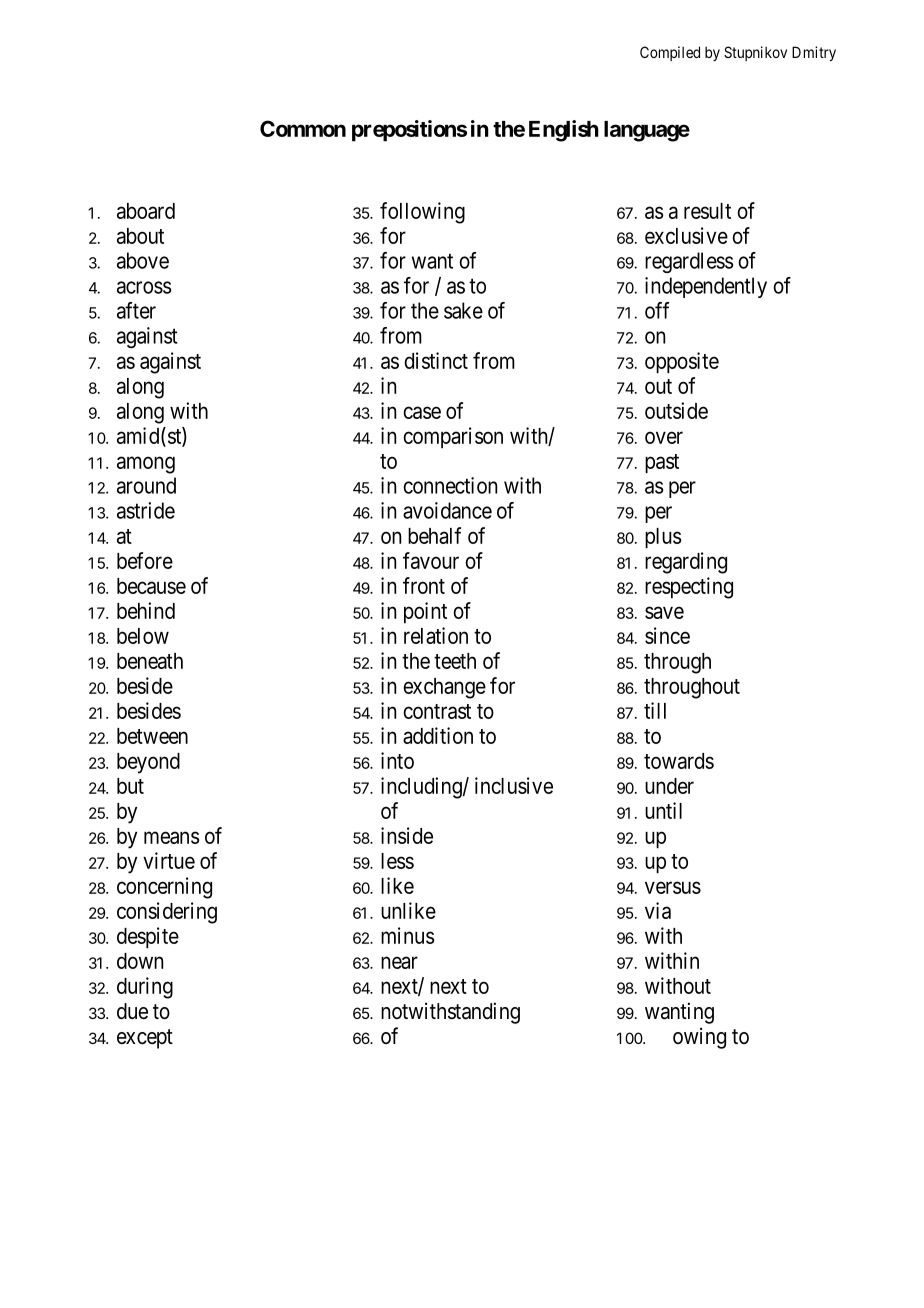 The height and width of the document is (1308, 924). What do you see at coordinates (564, 131) in the document?
I see `English` at bounding box center [564, 131].
